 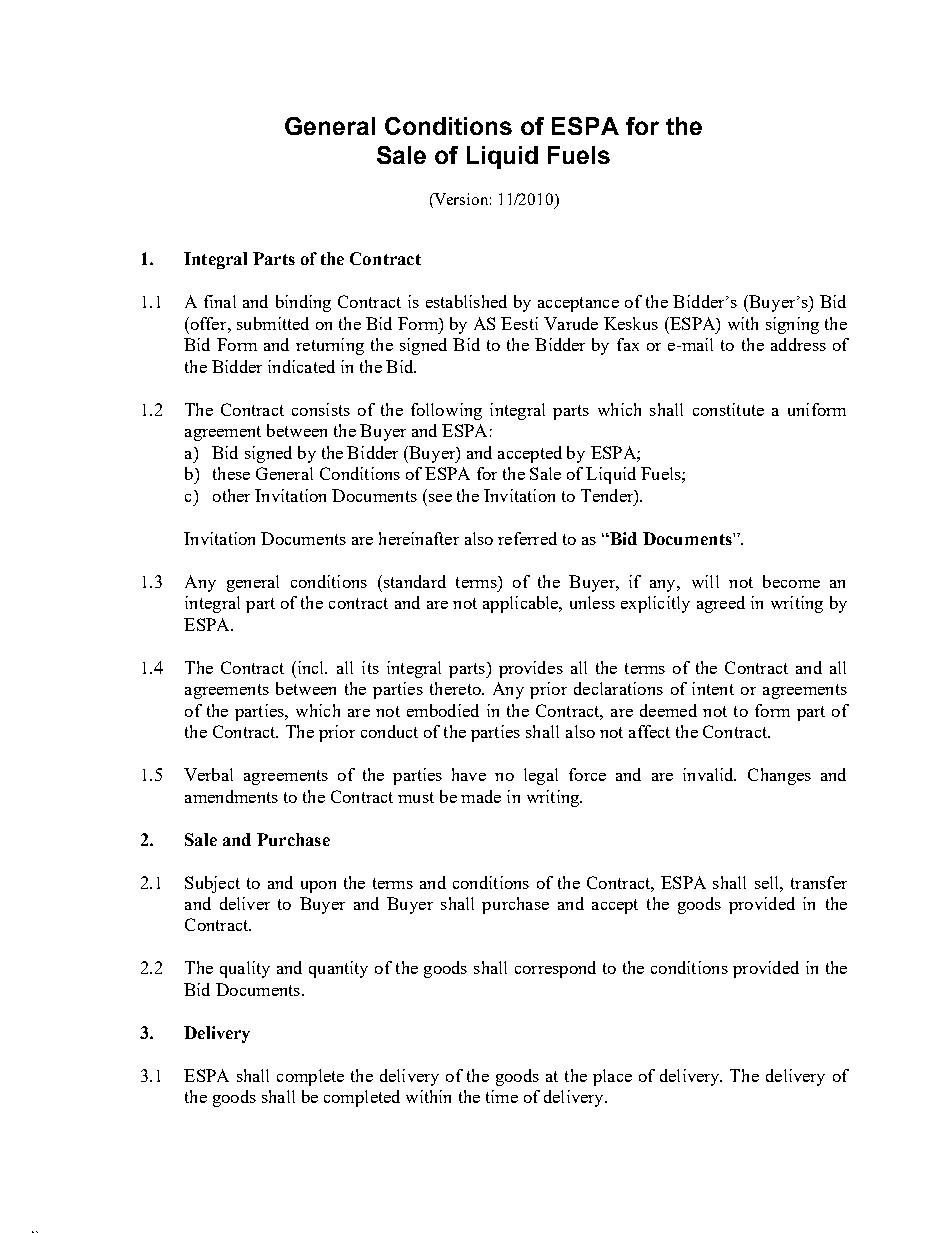 What do you see at coordinates (713, 688) in the document?
I see `intent` at bounding box center [713, 688].
